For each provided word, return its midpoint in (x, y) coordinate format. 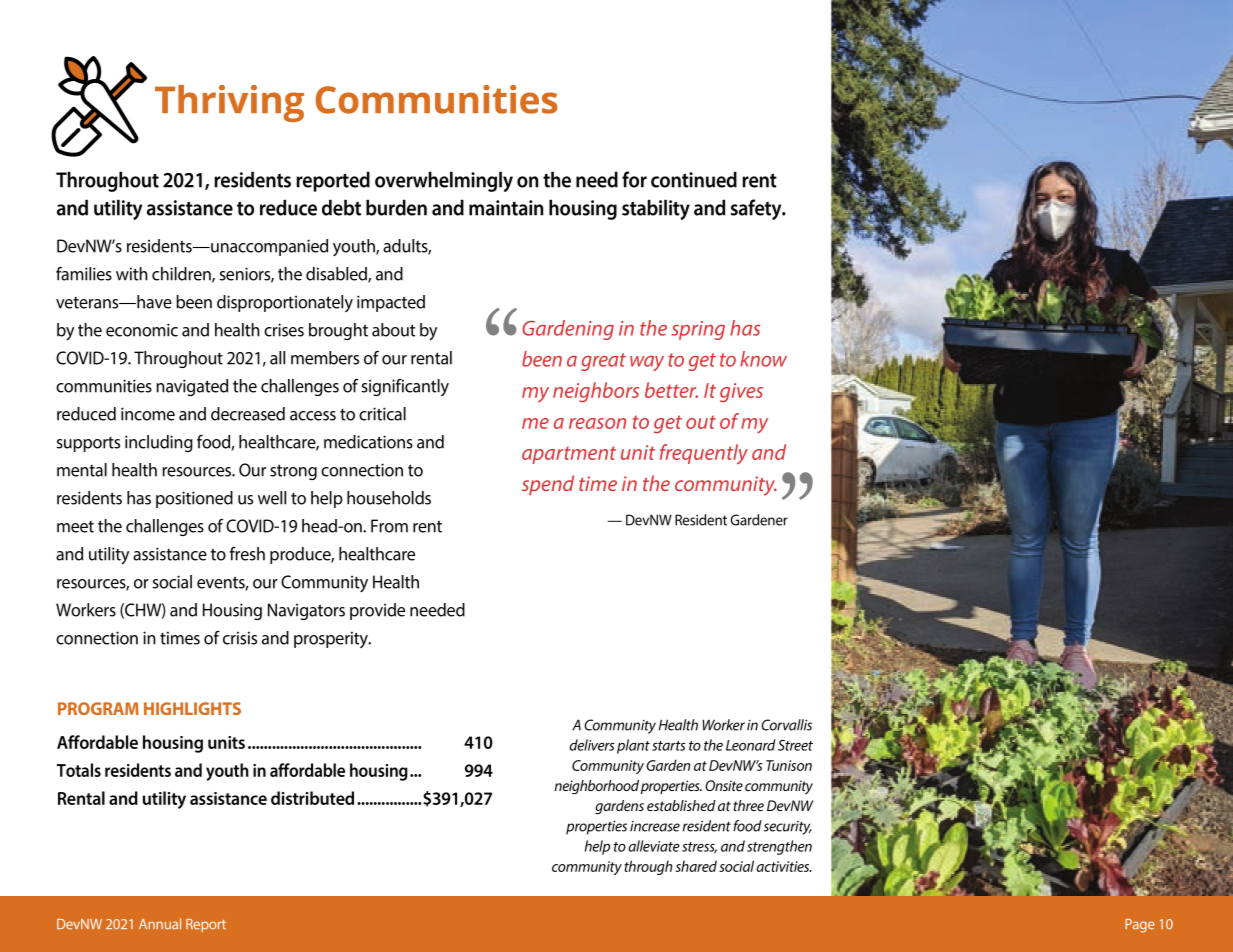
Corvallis (786, 725)
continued (694, 179)
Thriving (229, 103)
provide (377, 611)
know (763, 359)
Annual (160, 924)
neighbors (596, 392)
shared (696, 866)
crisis (240, 638)
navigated (192, 387)
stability (656, 209)
